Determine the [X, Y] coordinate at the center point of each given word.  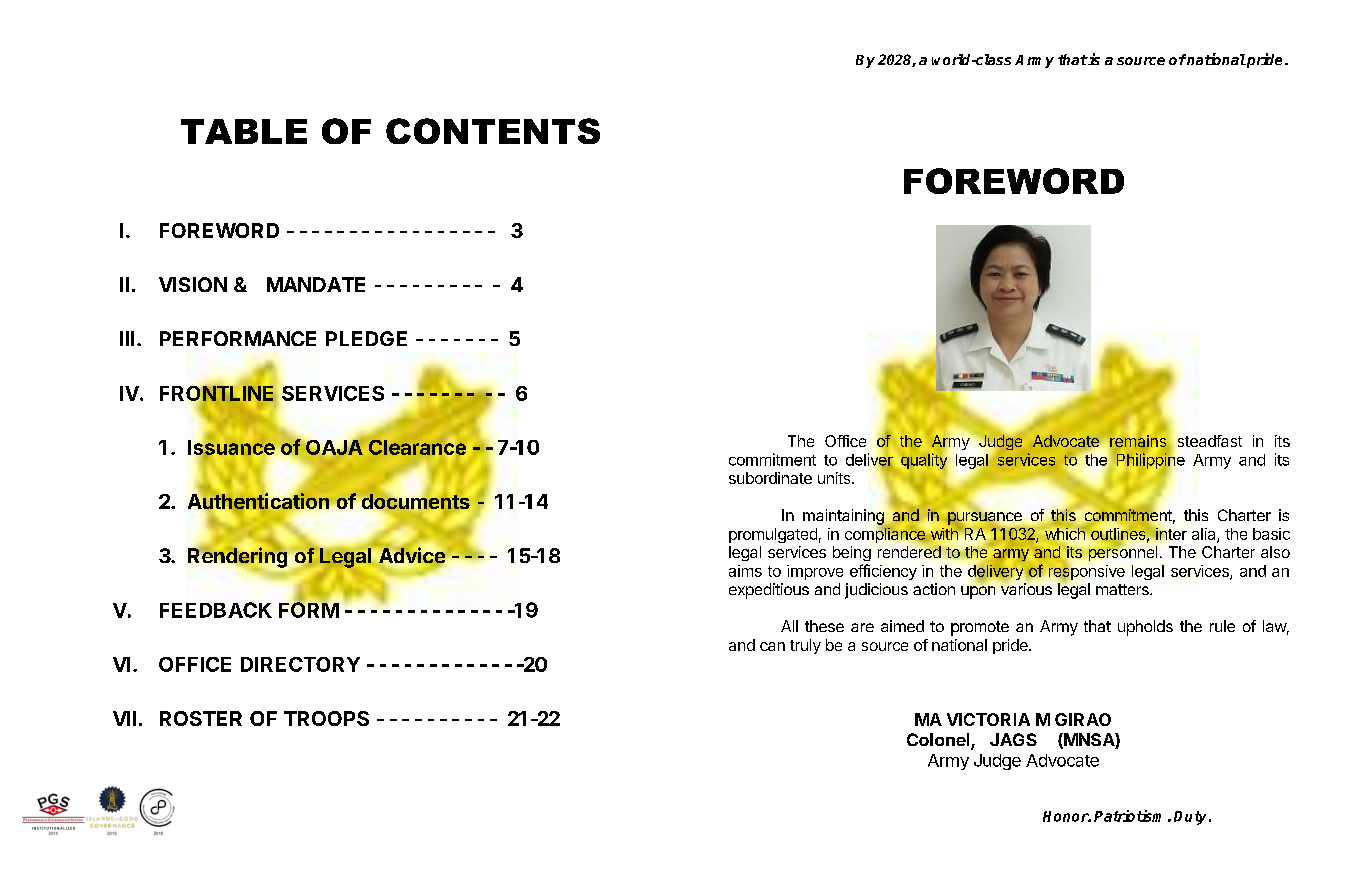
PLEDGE [366, 338]
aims [745, 571]
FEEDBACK [216, 610]
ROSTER [201, 718]
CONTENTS [493, 131]
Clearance [417, 447]
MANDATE [316, 284]
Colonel [939, 741]
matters [1123, 589]
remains [1138, 441]
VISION [193, 284]
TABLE [244, 131]
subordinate [770, 478]
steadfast [1210, 441]
